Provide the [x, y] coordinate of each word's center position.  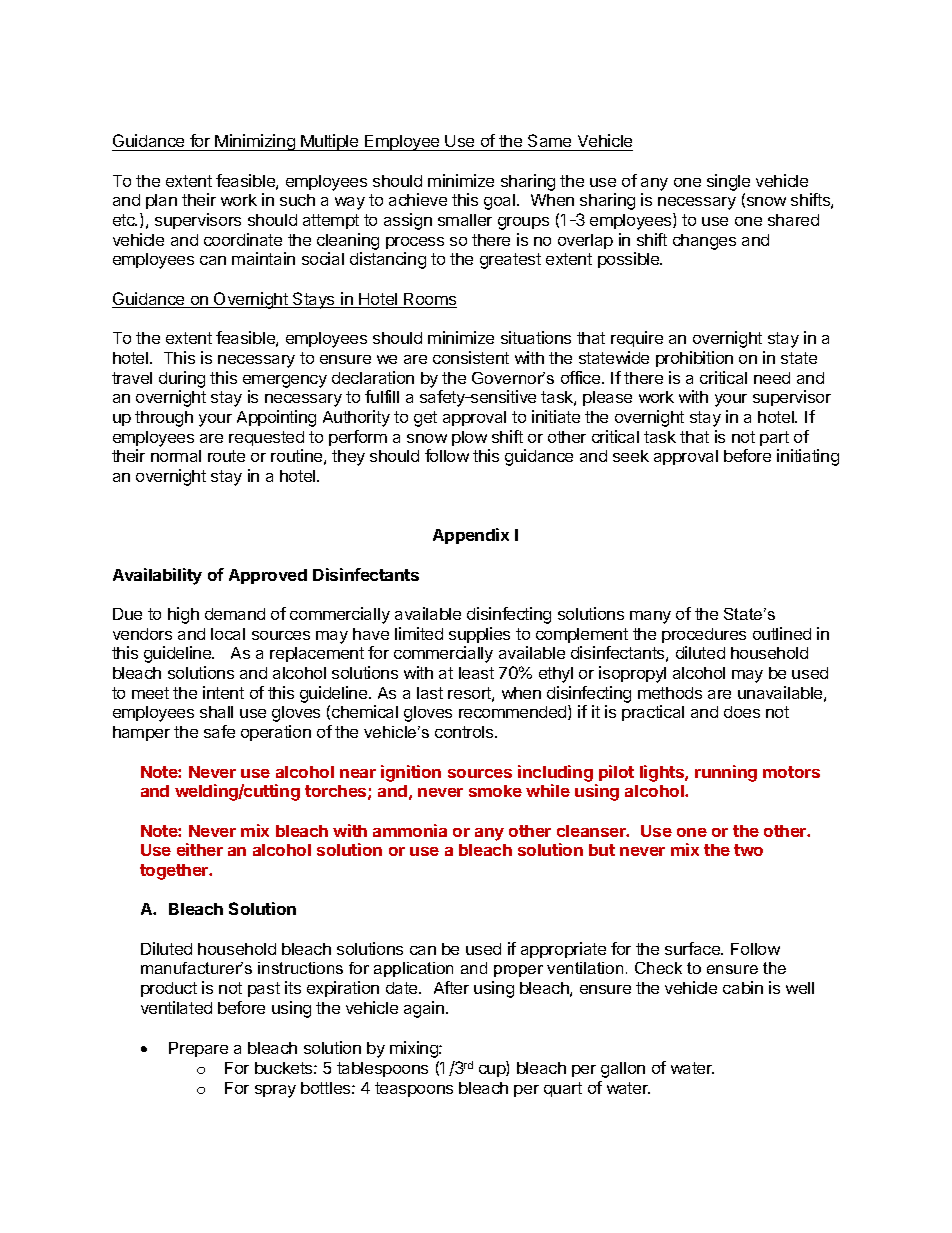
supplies [479, 635]
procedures [704, 635]
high [183, 615]
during [182, 379]
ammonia [410, 830]
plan [161, 201]
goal [501, 202]
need [772, 378]
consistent [471, 357]
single [728, 182]
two [748, 850]
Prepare [198, 1049]
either [200, 849]
